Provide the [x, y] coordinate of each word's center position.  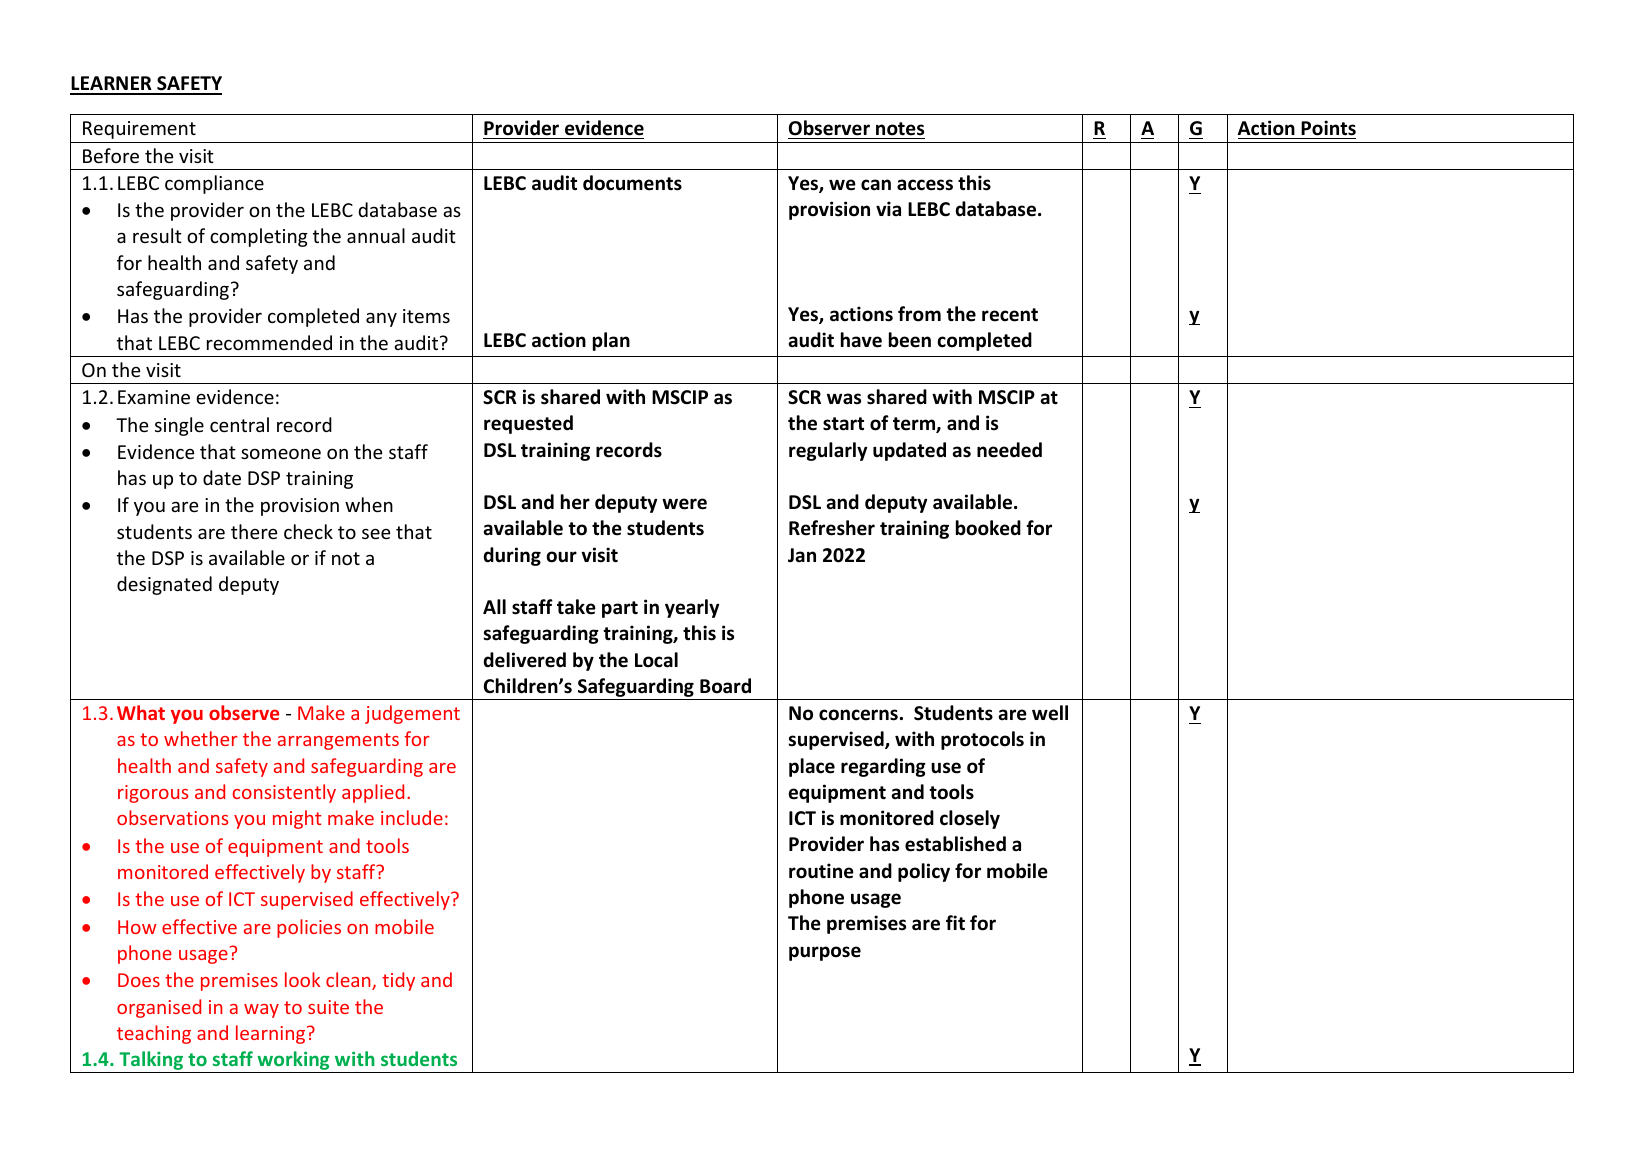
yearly [692, 608]
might [297, 819]
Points [1328, 128]
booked [988, 528]
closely [970, 819]
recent [1010, 315]
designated [164, 585]
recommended [269, 342]
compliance [214, 184]
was [844, 399]
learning [272, 1034]
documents [632, 183]
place [812, 767]
